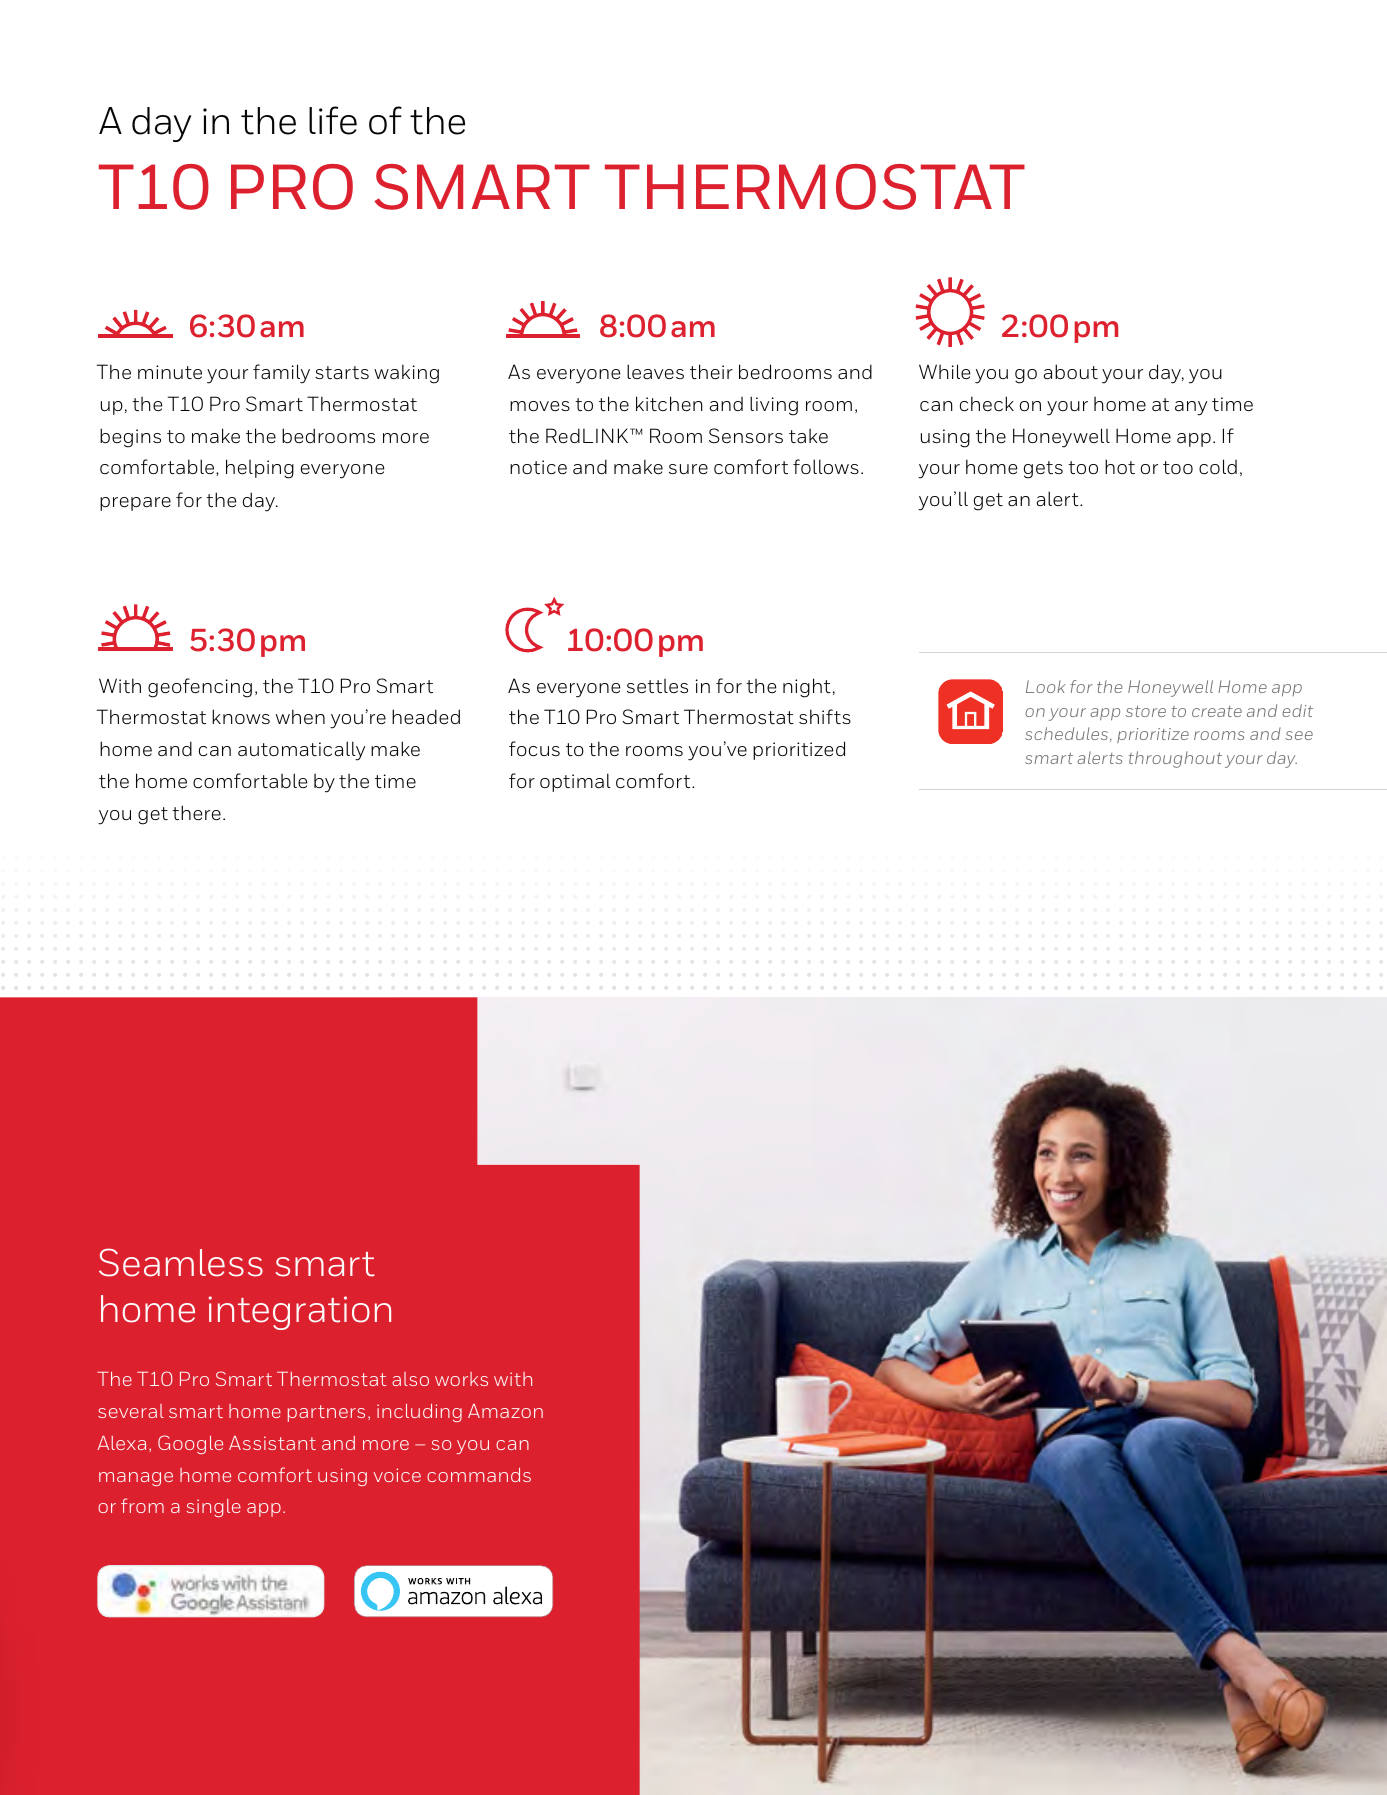 This screenshot has width=1387, height=1795. What do you see at coordinates (272, 1443) in the screenshot?
I see `Assistant` at bounding box center [272, 1443].
